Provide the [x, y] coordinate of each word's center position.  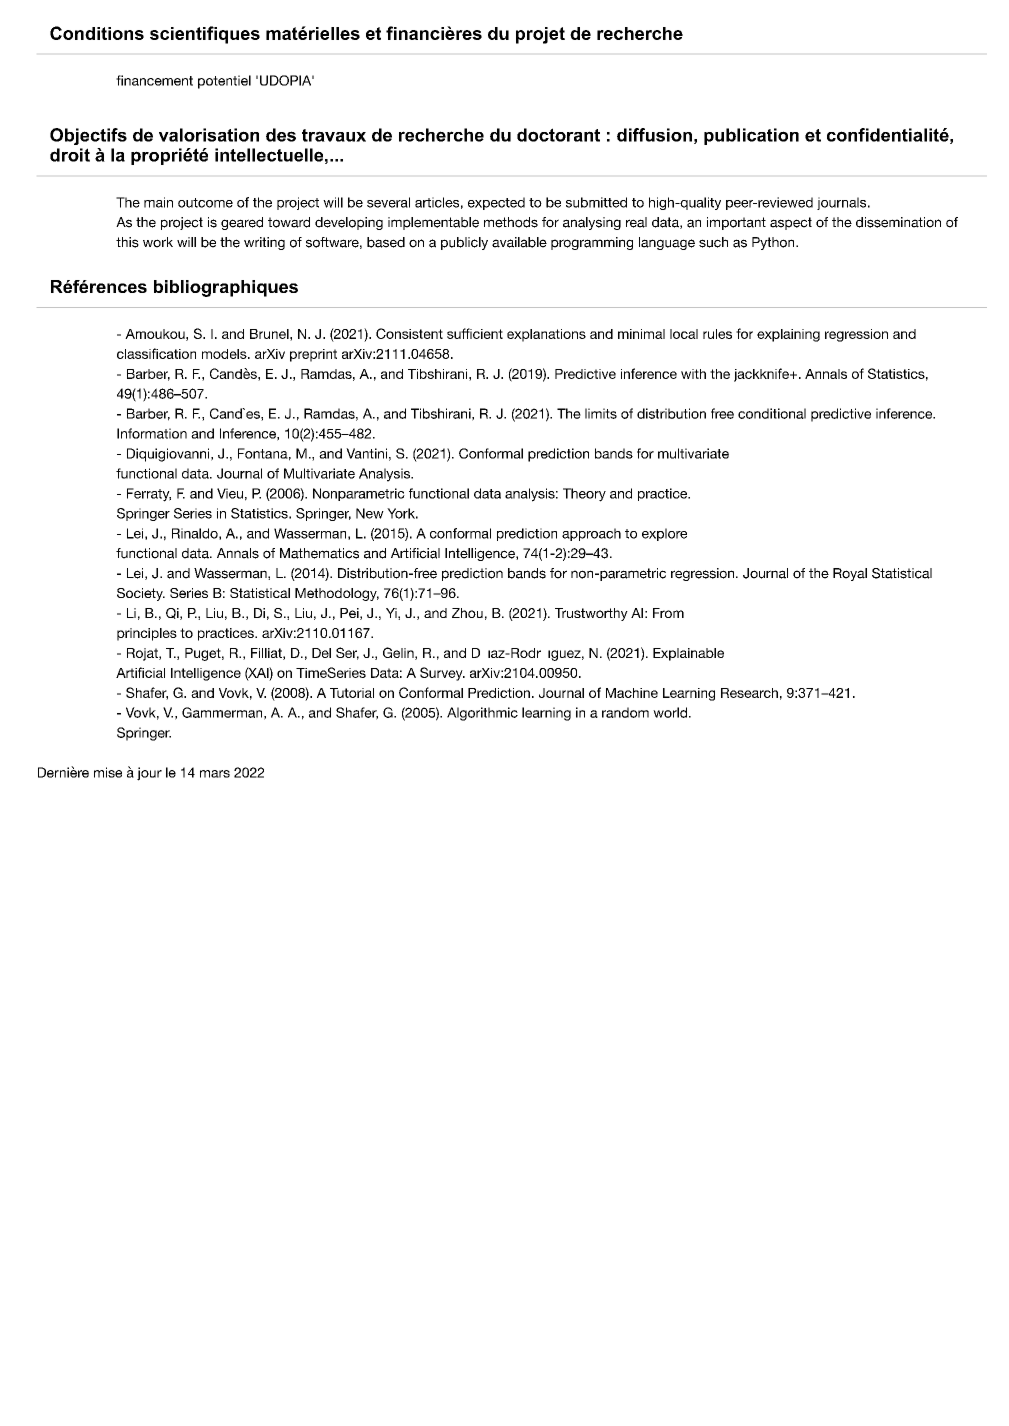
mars [215, 774]
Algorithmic [482, 714]
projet [540, 35]
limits [601, 413]
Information [152, 433]
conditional [772, 413]
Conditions [97, 33]
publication [751, 136]
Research [749, 693]
